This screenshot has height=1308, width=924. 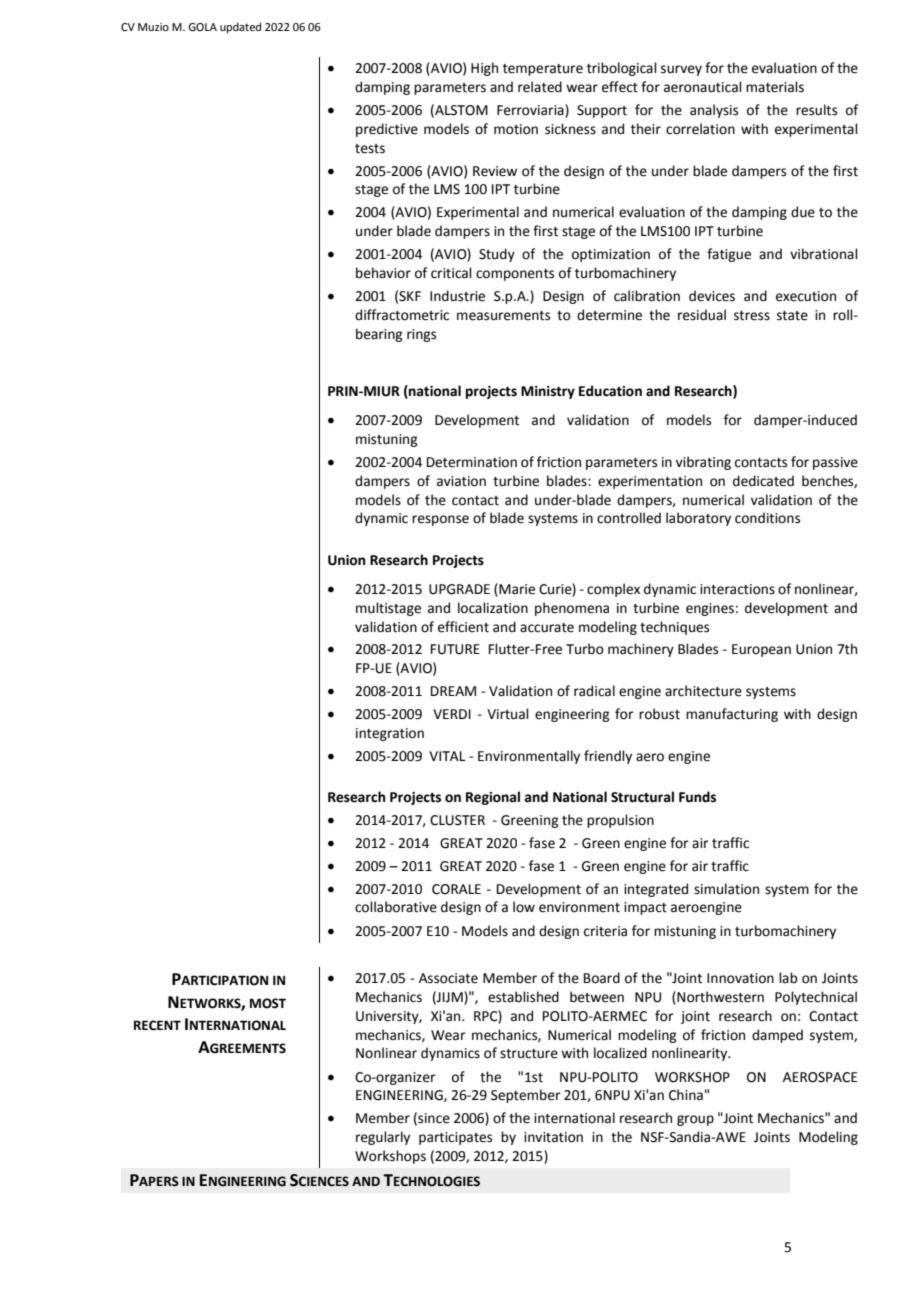 I want to click on updated, so click(x=240, y=28).
